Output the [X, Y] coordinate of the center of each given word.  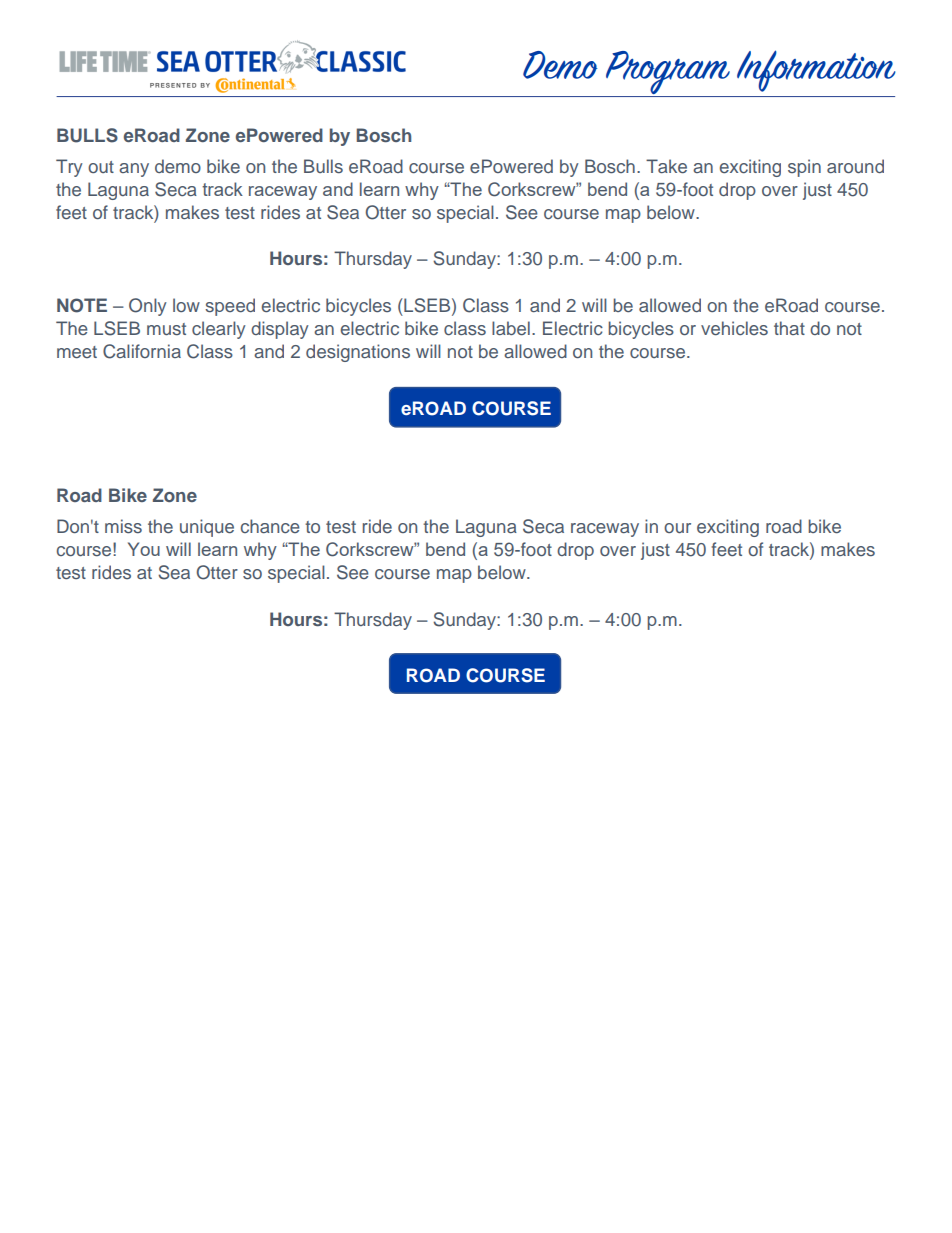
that [789, 328]
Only [148, 307]
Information [816, 71]
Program [668, 74]
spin [804, 168]
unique [207, 528]
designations [358, 353]
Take [666, 166]
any [134, 170]
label [511, 328]
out [101, 167]
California [142, 351]
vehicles [734, 328]
